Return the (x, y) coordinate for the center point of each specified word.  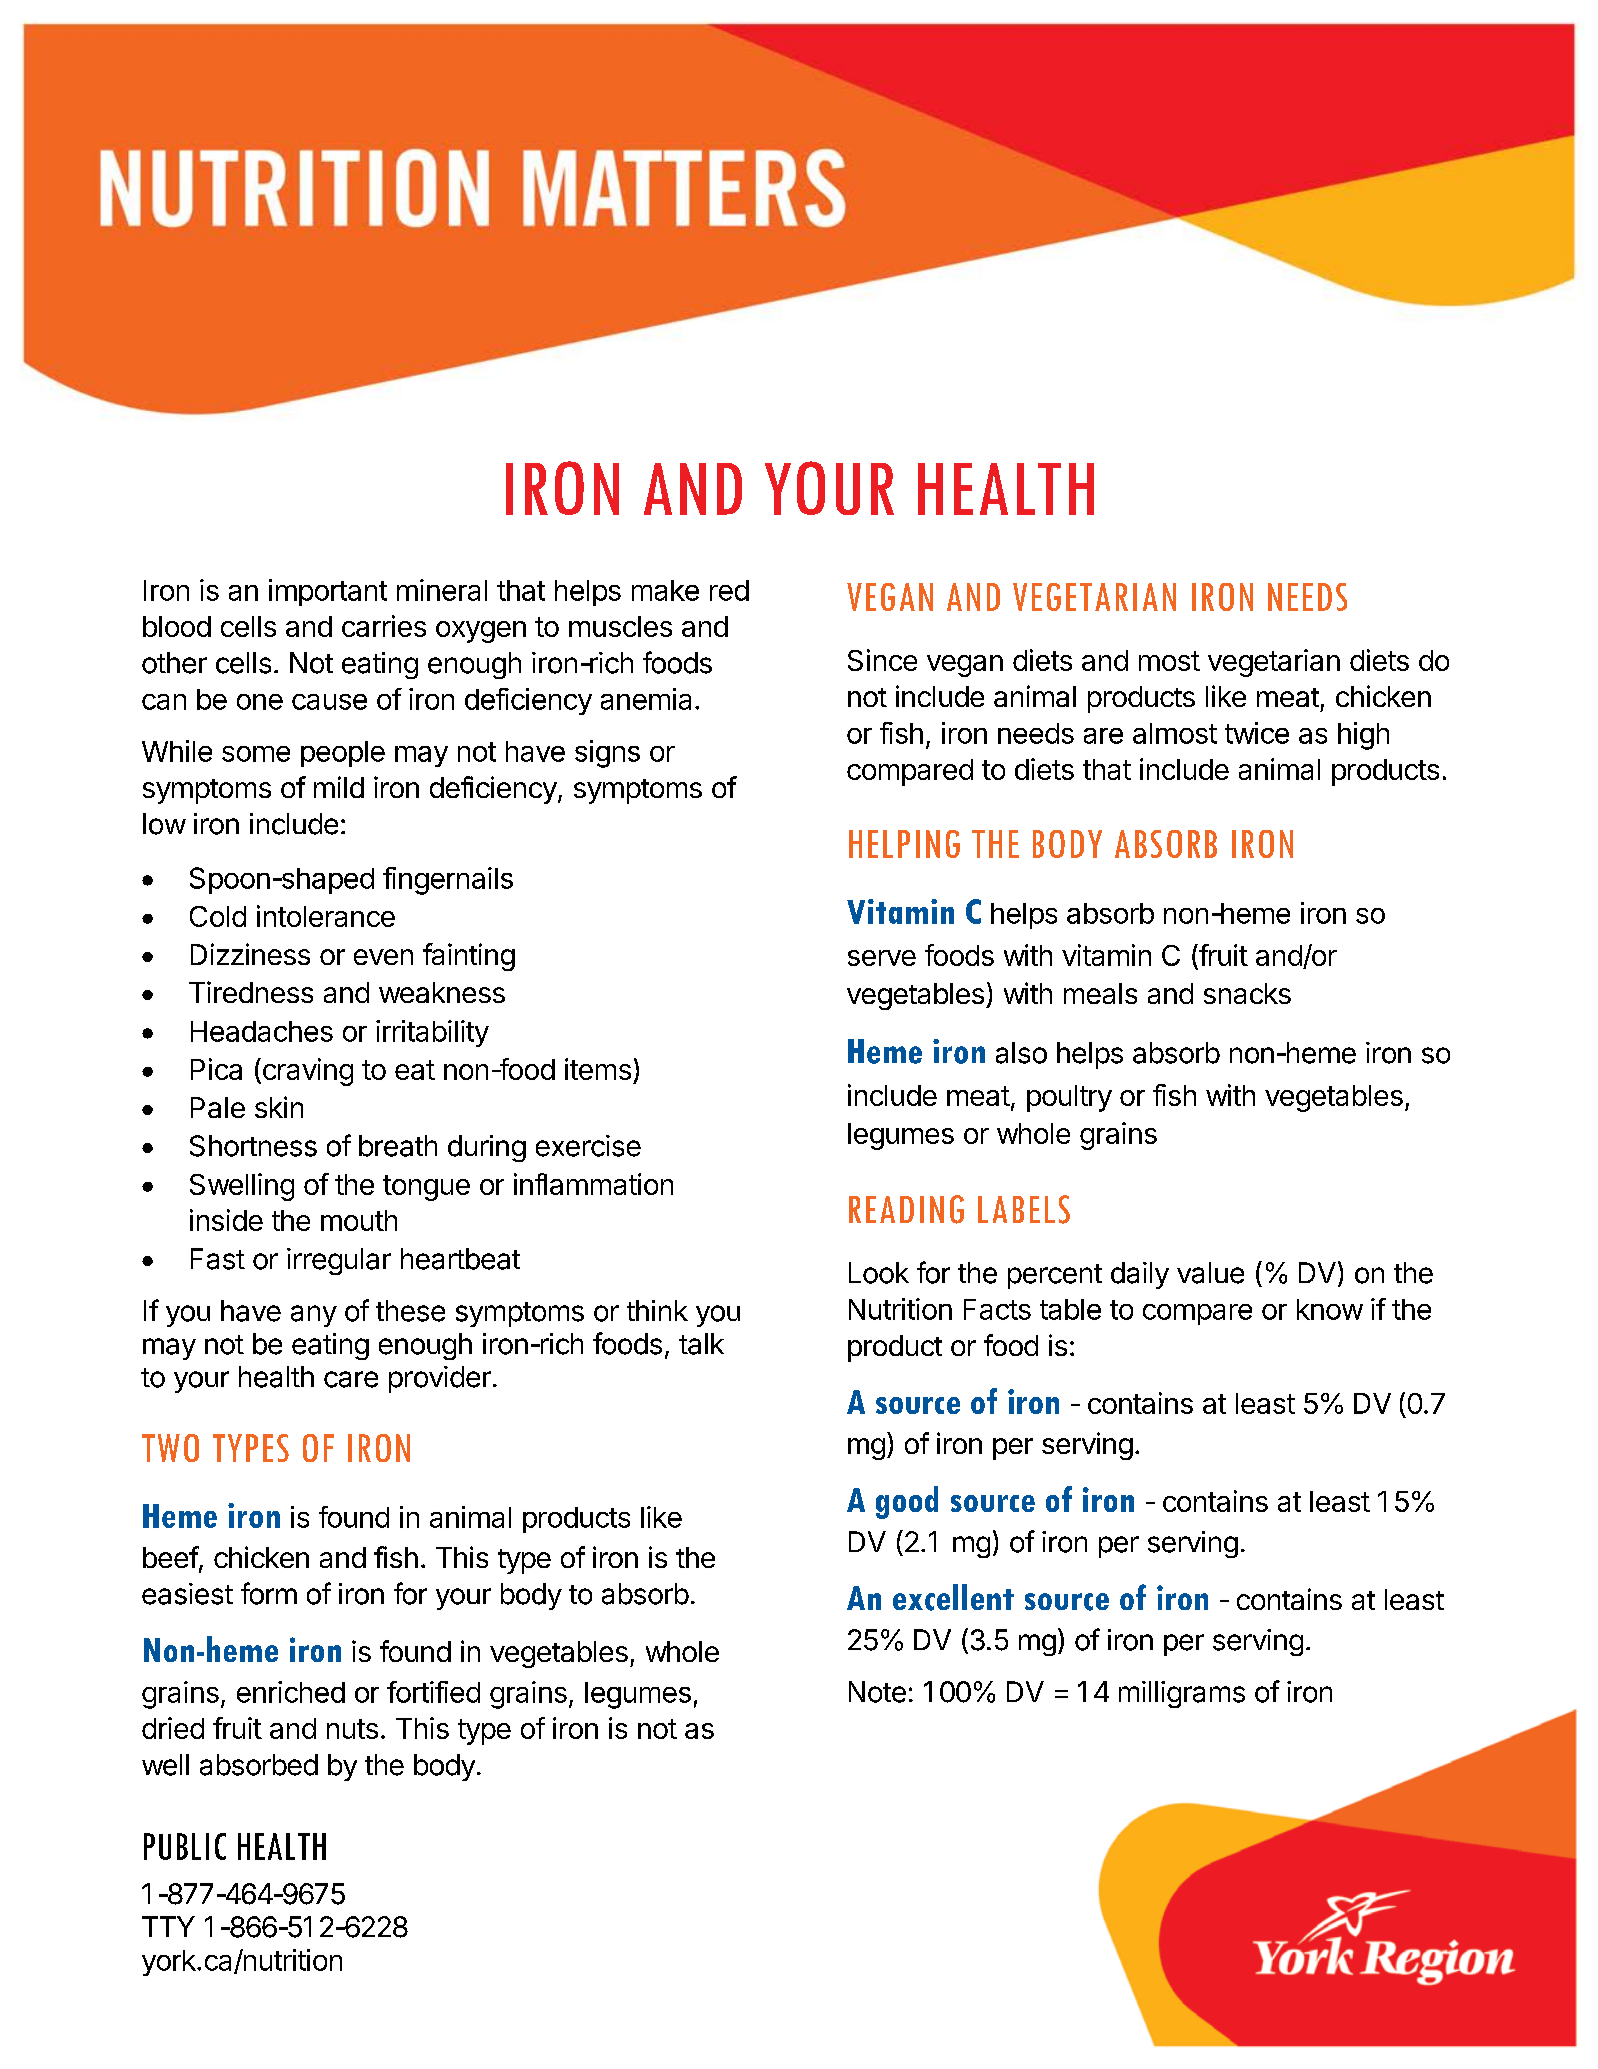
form (269, 1593)
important (328, 592)
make (665, 590)
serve (882, 958)
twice (1257, 733)
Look (879, 1273)
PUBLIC (185, 1846)
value (1210, 1273)
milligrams (1182, 1694)
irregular (339, 1261)
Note (877, 1692)
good (907, 1502)
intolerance (326, 916)
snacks (1247, 993)
